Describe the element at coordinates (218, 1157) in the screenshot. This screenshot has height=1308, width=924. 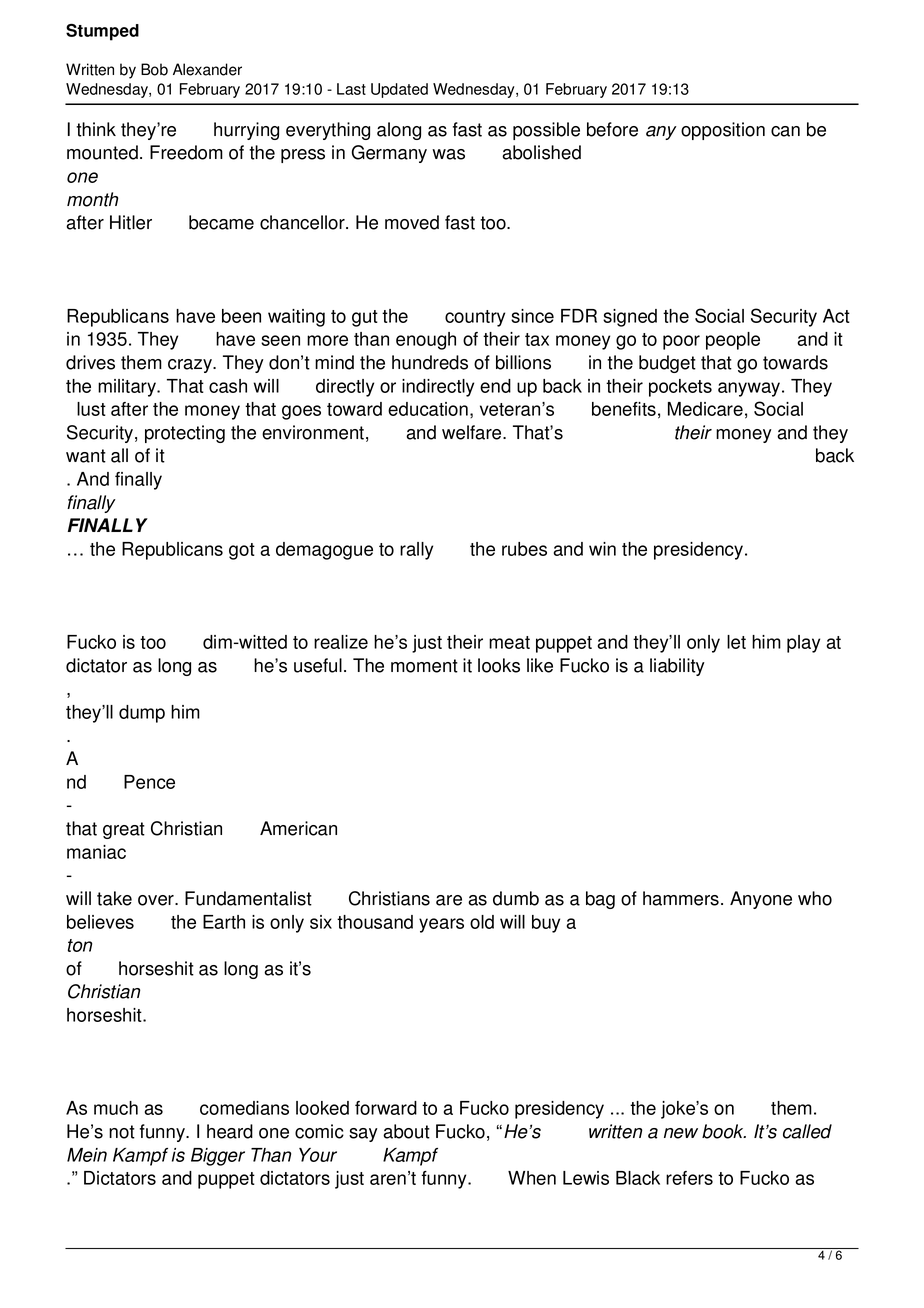
I see `Bigger` at that location.
